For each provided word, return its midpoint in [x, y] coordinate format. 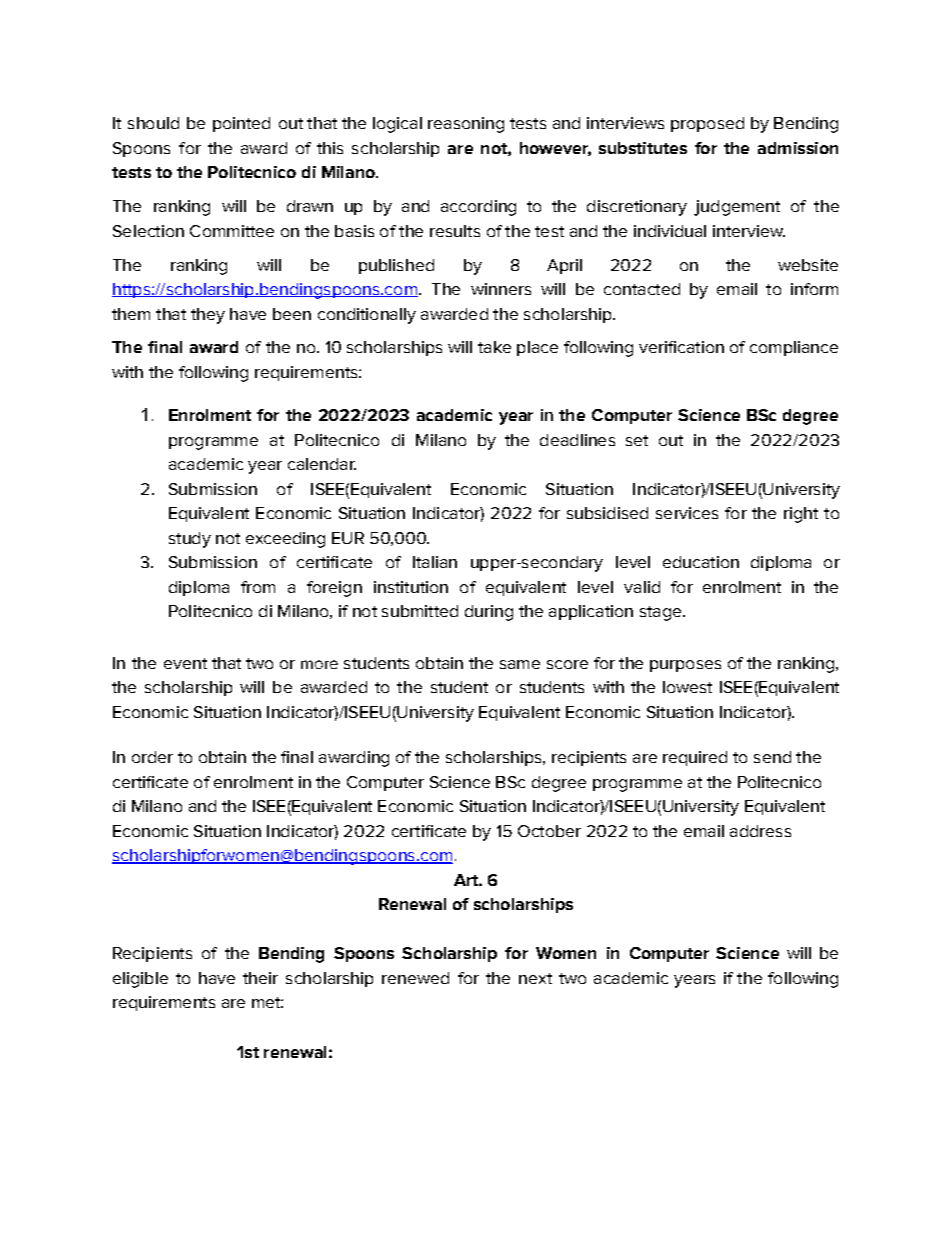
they [208, 316]
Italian [435, 562]
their [260, 978]
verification [681, 347]
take [494, 347]
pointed [241, 124]
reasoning [466, 125]
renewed [415, 978]
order [152, 757]
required [695, 758]
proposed [707, 124]
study [190, 540]
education [701, 562]
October [549, 831]
